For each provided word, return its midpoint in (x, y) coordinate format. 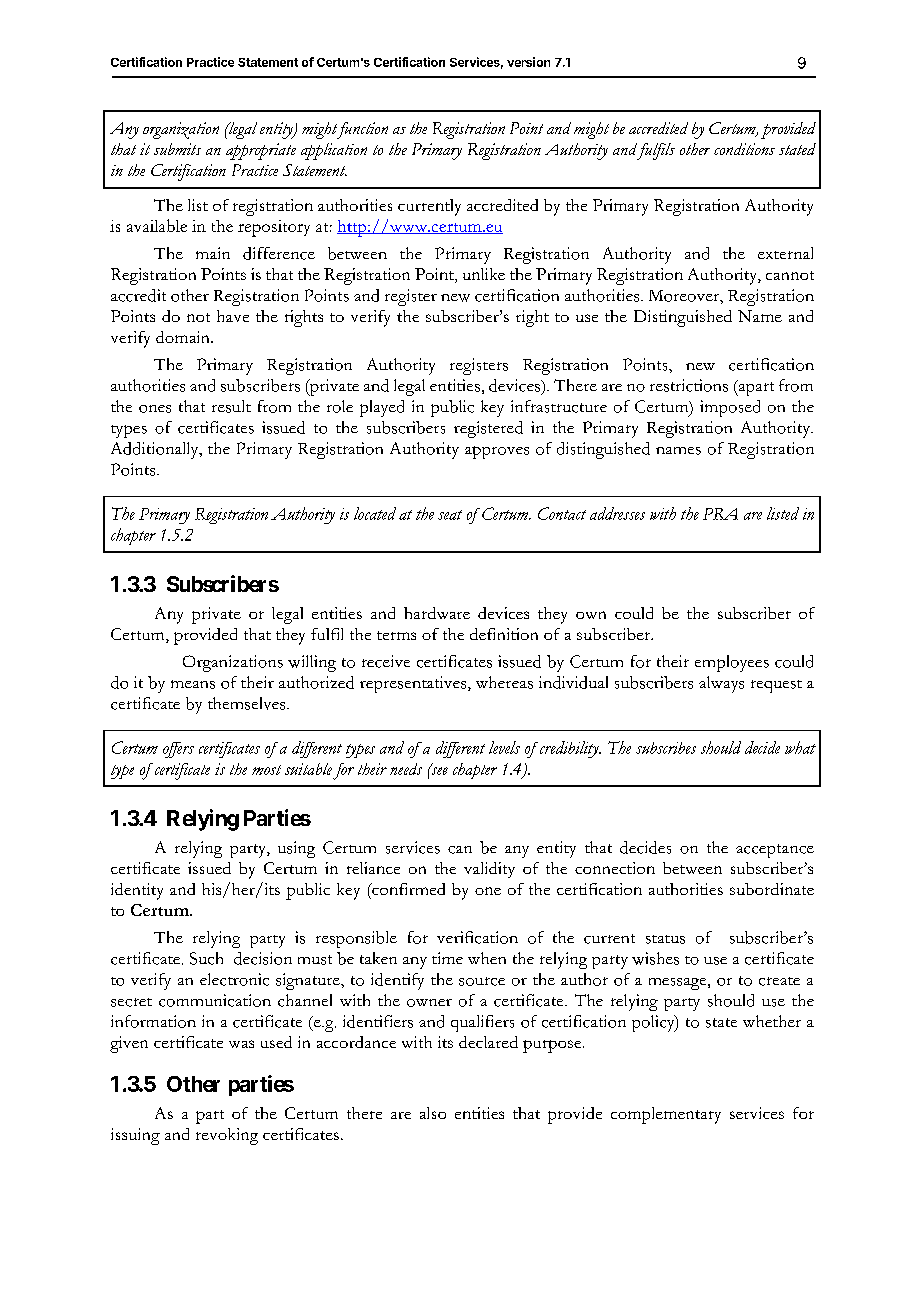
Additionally (156, 450)
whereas (504, 682)
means (193, 684)
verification (477, 937)
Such (206, 958)
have (233, 316)
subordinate (772, 889)
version (528, 62)
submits (177, 149)
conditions (744, 149)
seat (450, 515)
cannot (790, 275)
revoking (227, 1136)
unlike (484, 274)
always (721, 684)
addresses (617, 513)
